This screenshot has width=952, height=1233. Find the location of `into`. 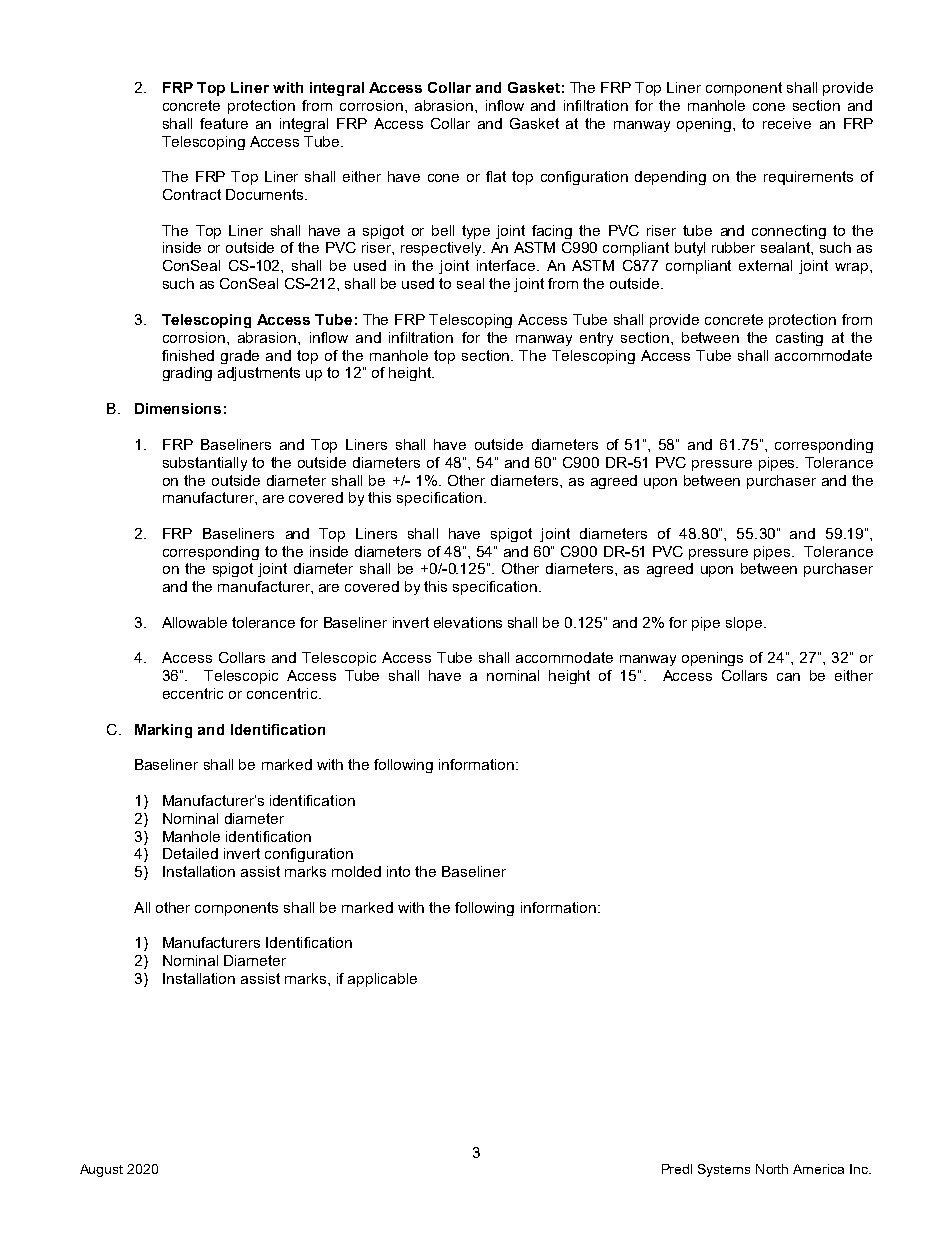

into is located at coordinates (398, 871).
